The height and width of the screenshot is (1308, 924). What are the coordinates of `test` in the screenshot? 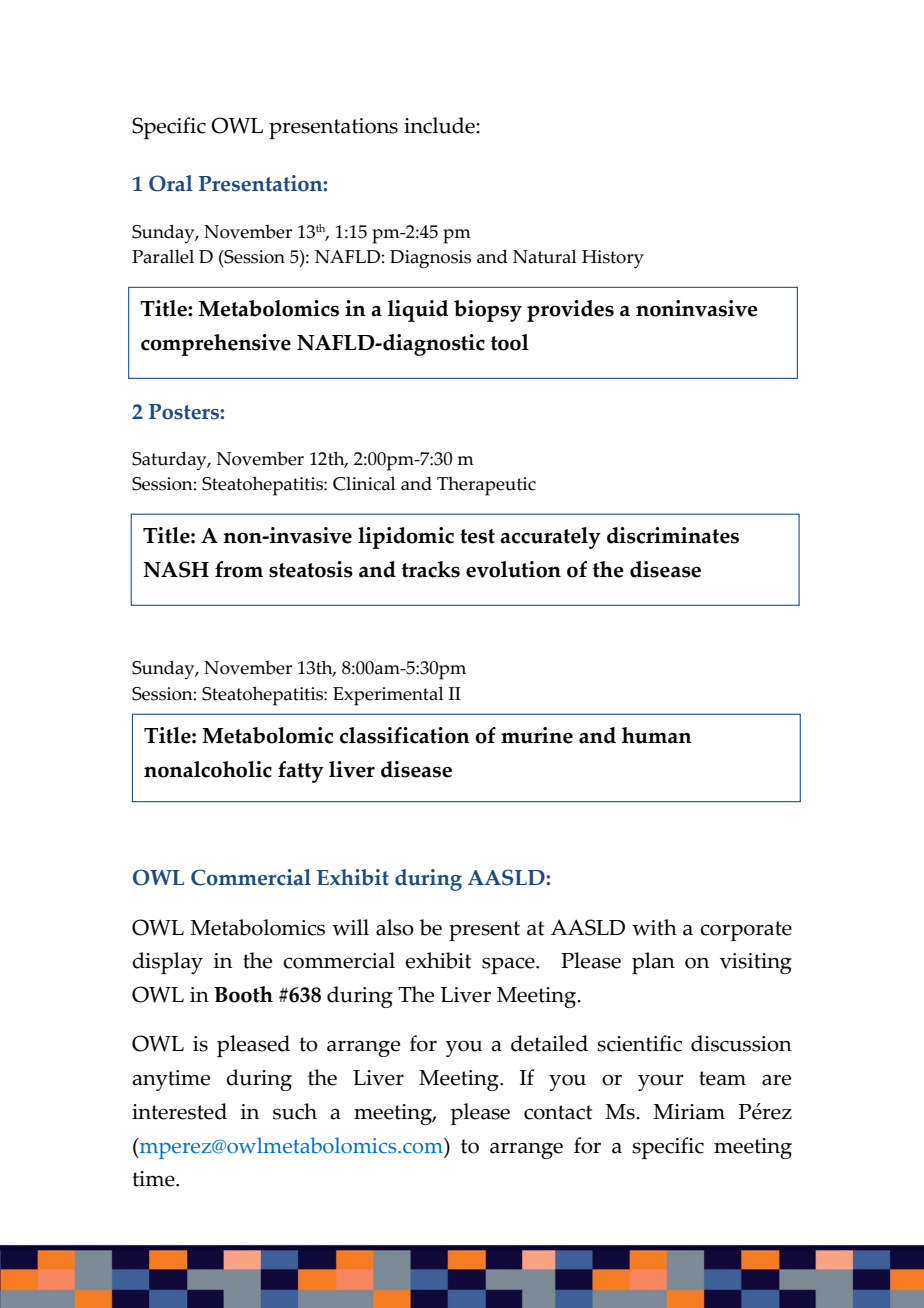 It's located at (477, 536).
